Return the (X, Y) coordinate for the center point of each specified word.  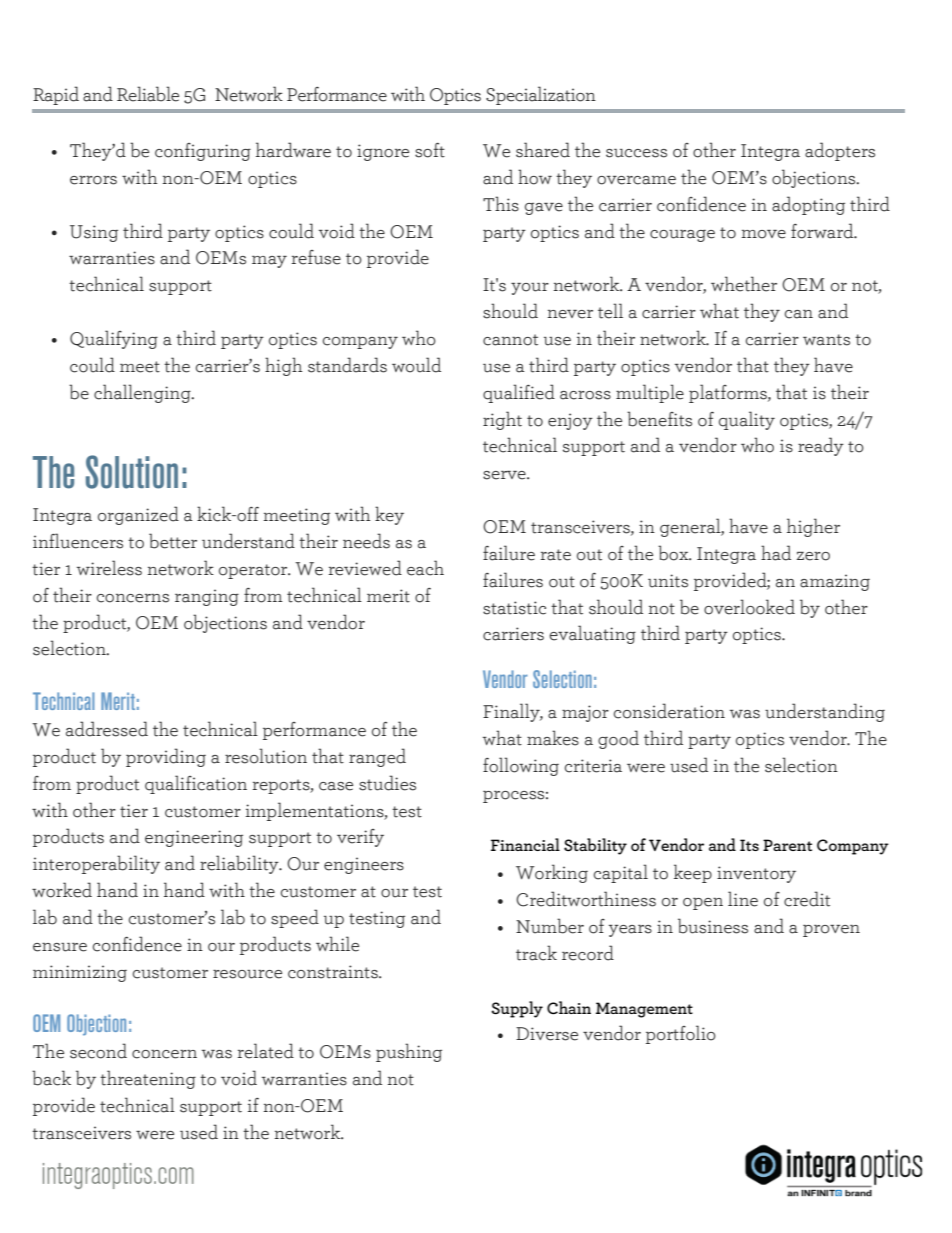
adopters (840, 151)
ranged (377, 757)
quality (747, 420)
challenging (143, 393)
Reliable (148, 94)
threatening (148, 1079)
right (502, 420)
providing (166, 757)
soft (430, 150)
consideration (669, 711)
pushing (409, 1052)
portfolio (681, 1034)
